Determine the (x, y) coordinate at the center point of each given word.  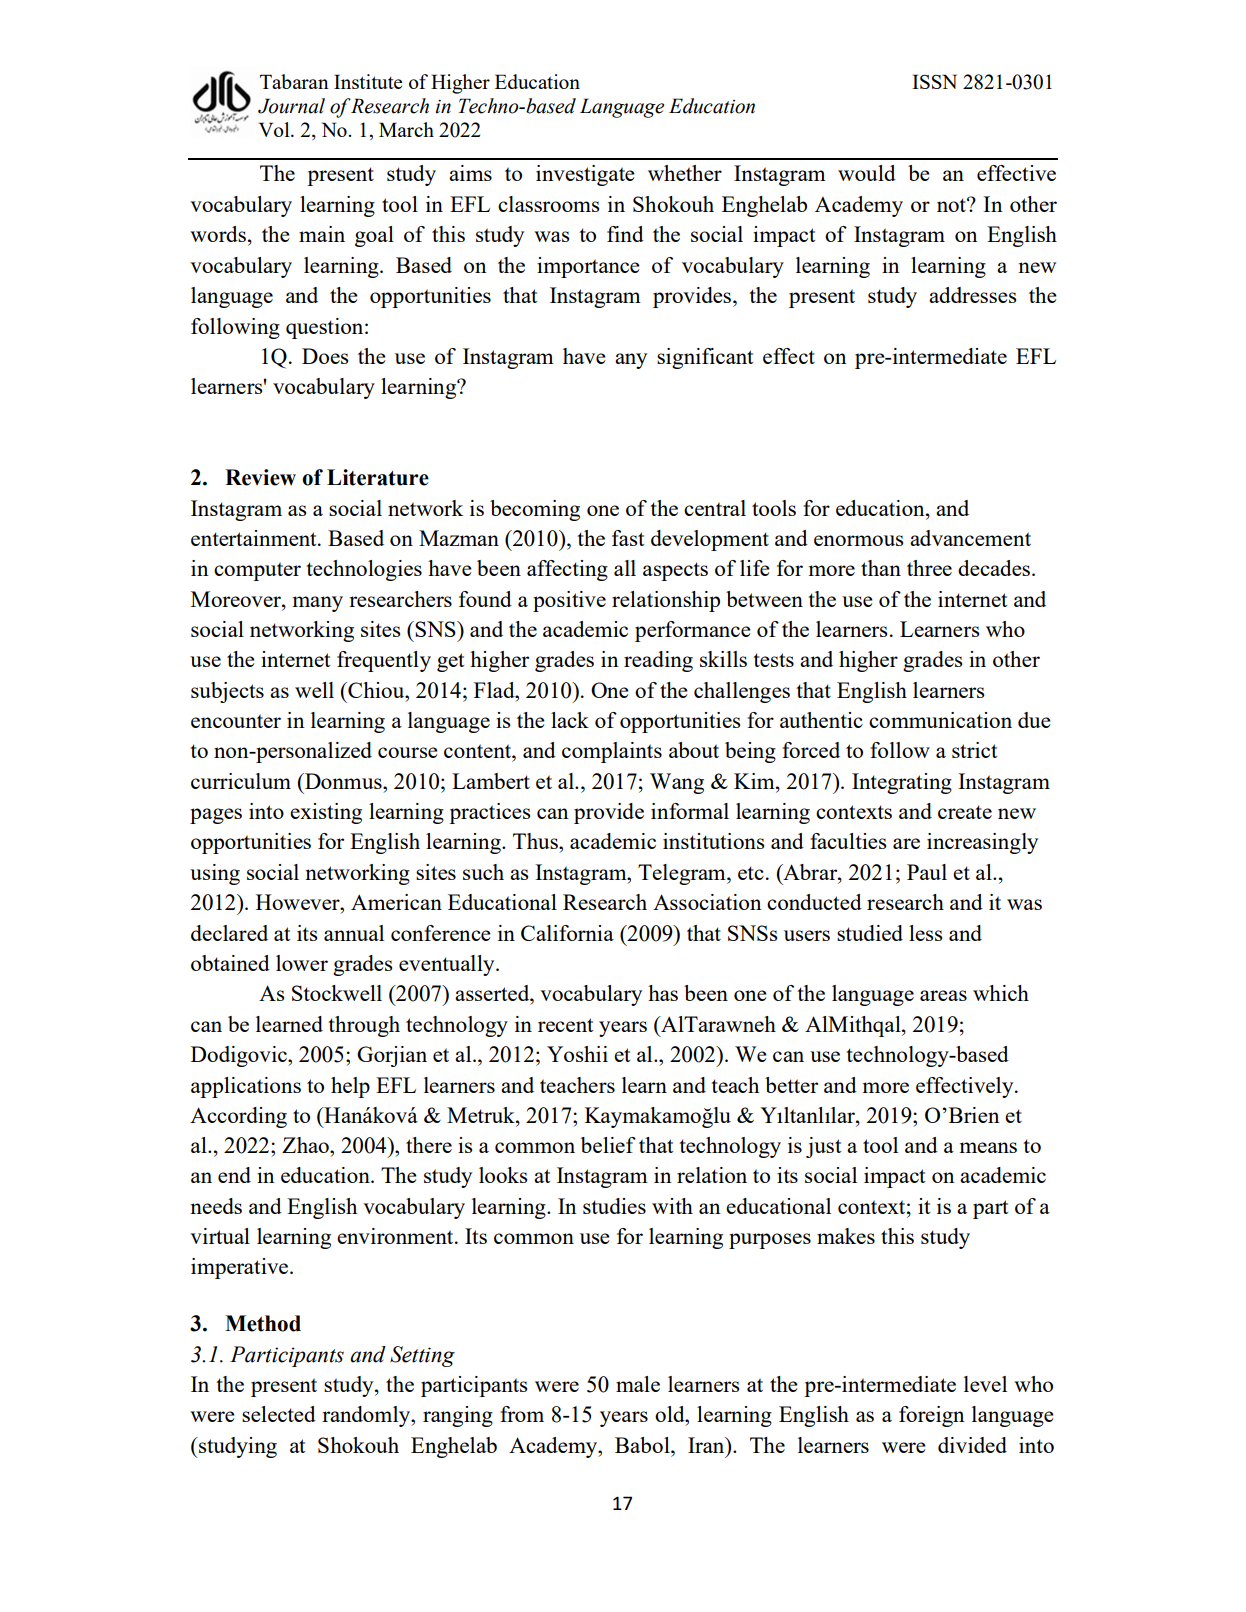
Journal (291, 106)
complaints (612, 752)
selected (279, 1414)
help (350, 1087)
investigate (585, 175)
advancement (970, 538)
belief (608, 1145)
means (988, 1147)
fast (628, 538)
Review (260, 477)
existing (326, 813)
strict (974, 750)
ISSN (934, 81)
